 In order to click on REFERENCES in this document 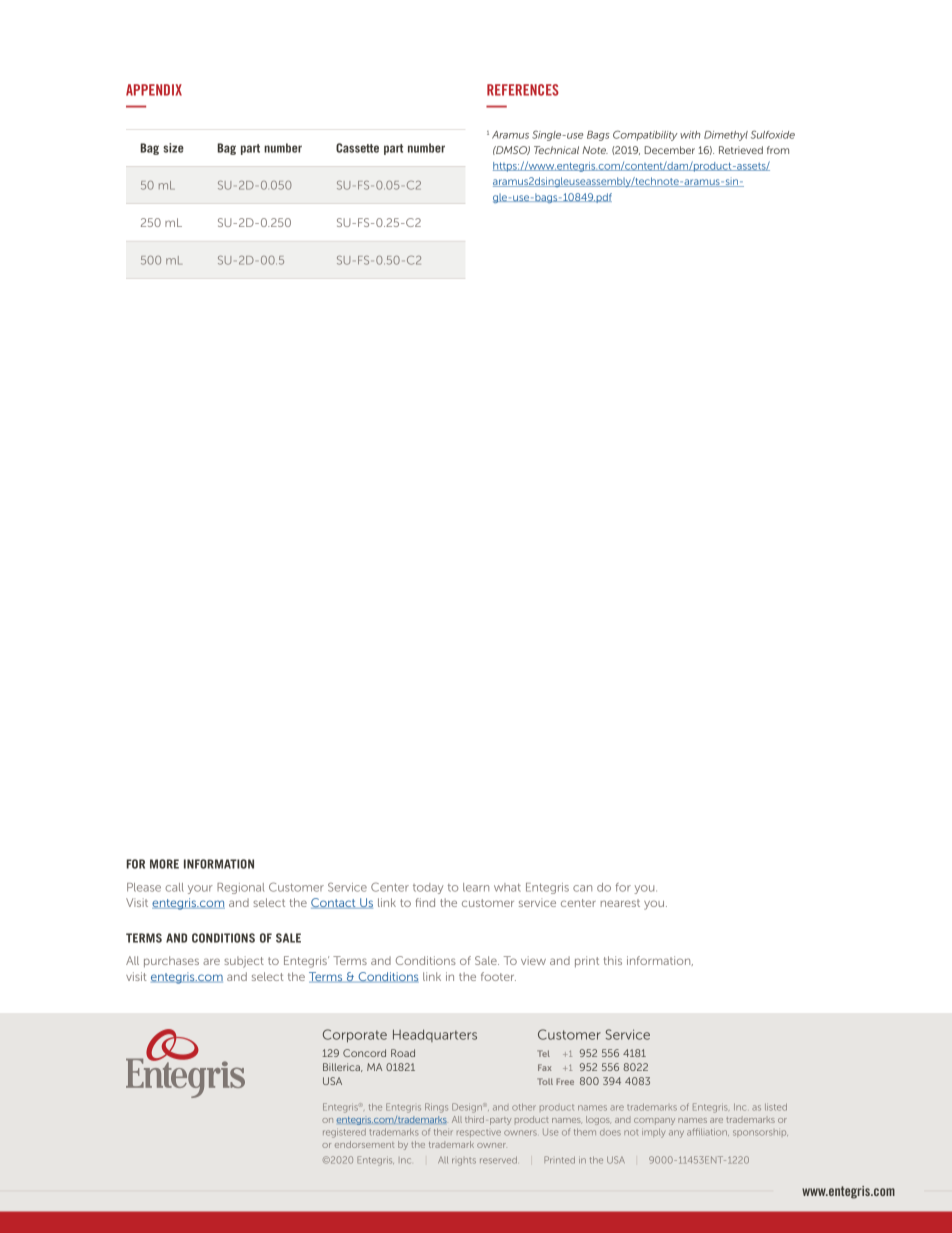, I will do `click(523, 90)`.
